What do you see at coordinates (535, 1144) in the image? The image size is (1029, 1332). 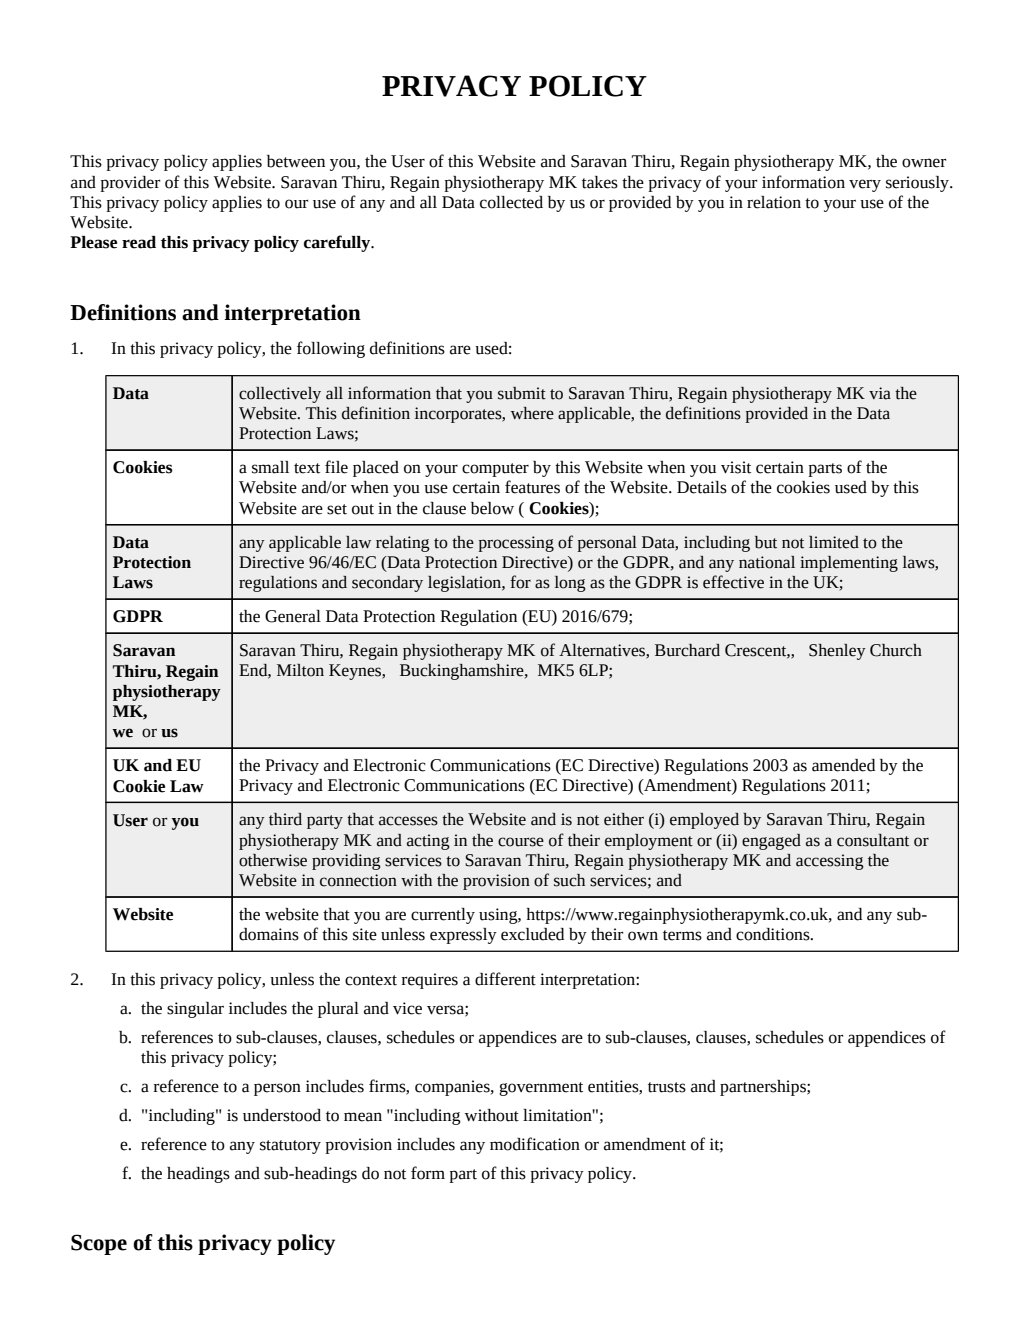 I see `modification` at bounding box center [535, 1144].
